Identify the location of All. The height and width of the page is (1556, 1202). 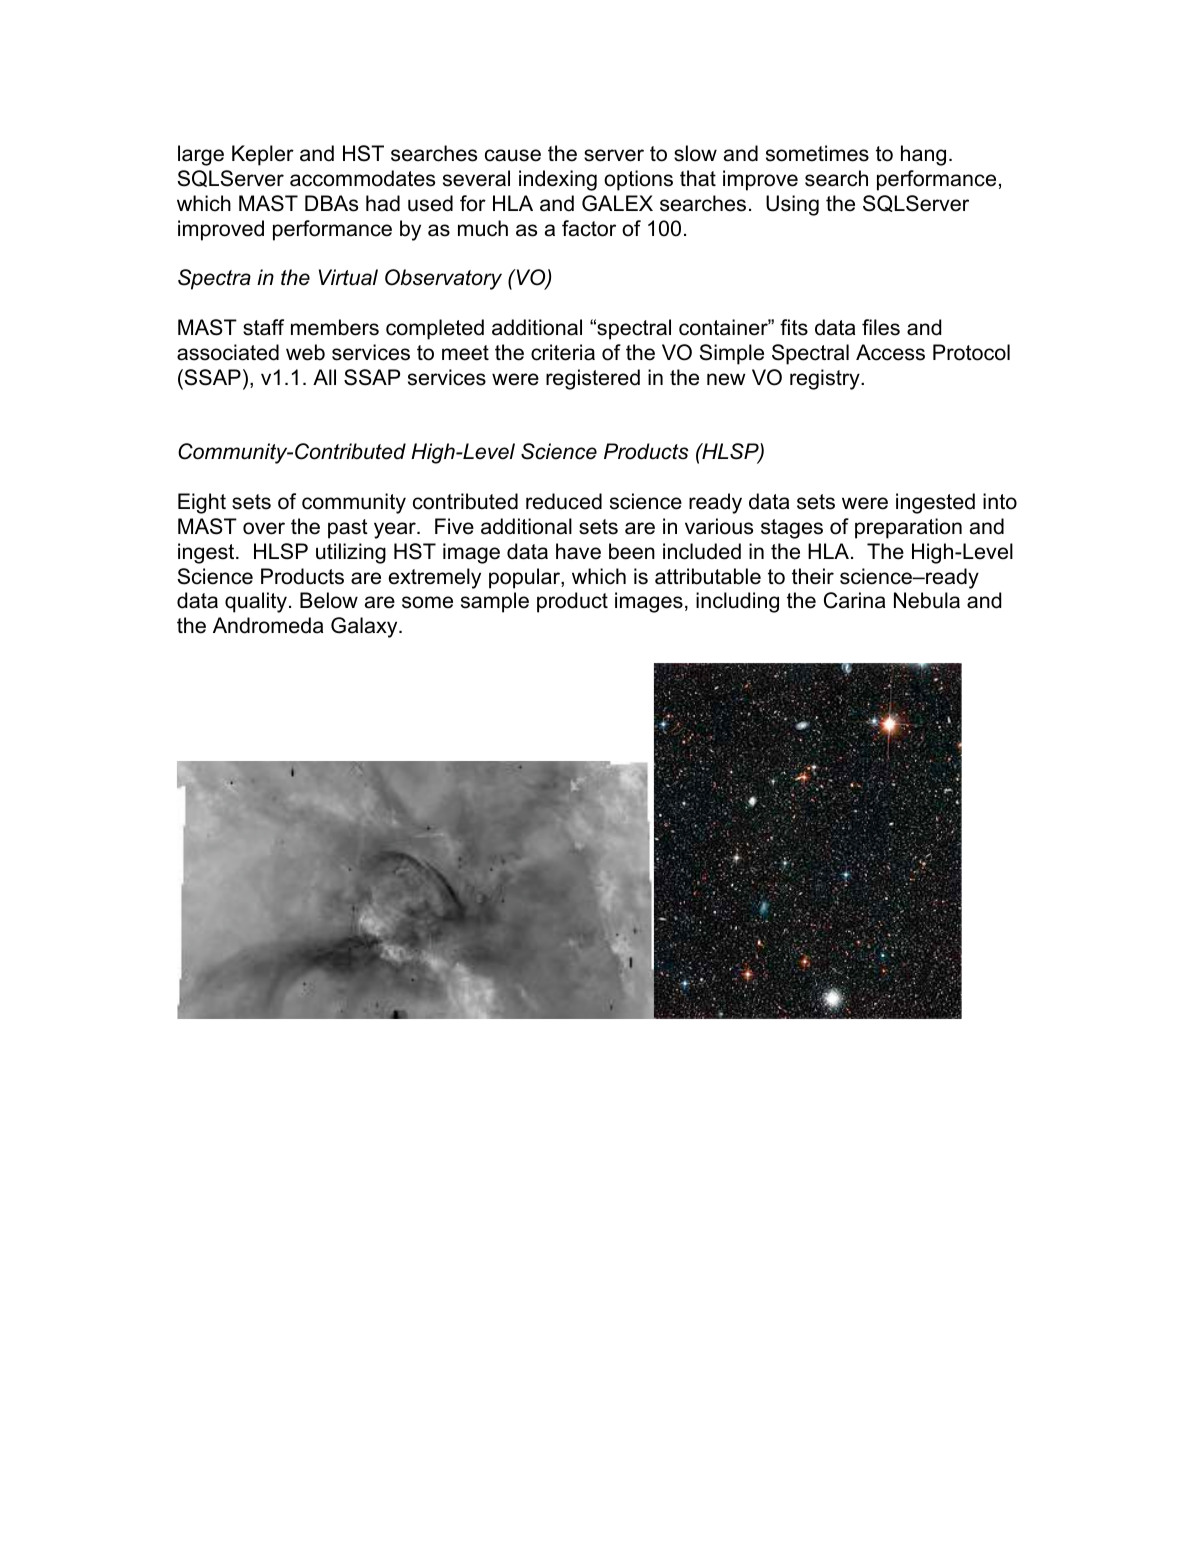
(324, 377).
